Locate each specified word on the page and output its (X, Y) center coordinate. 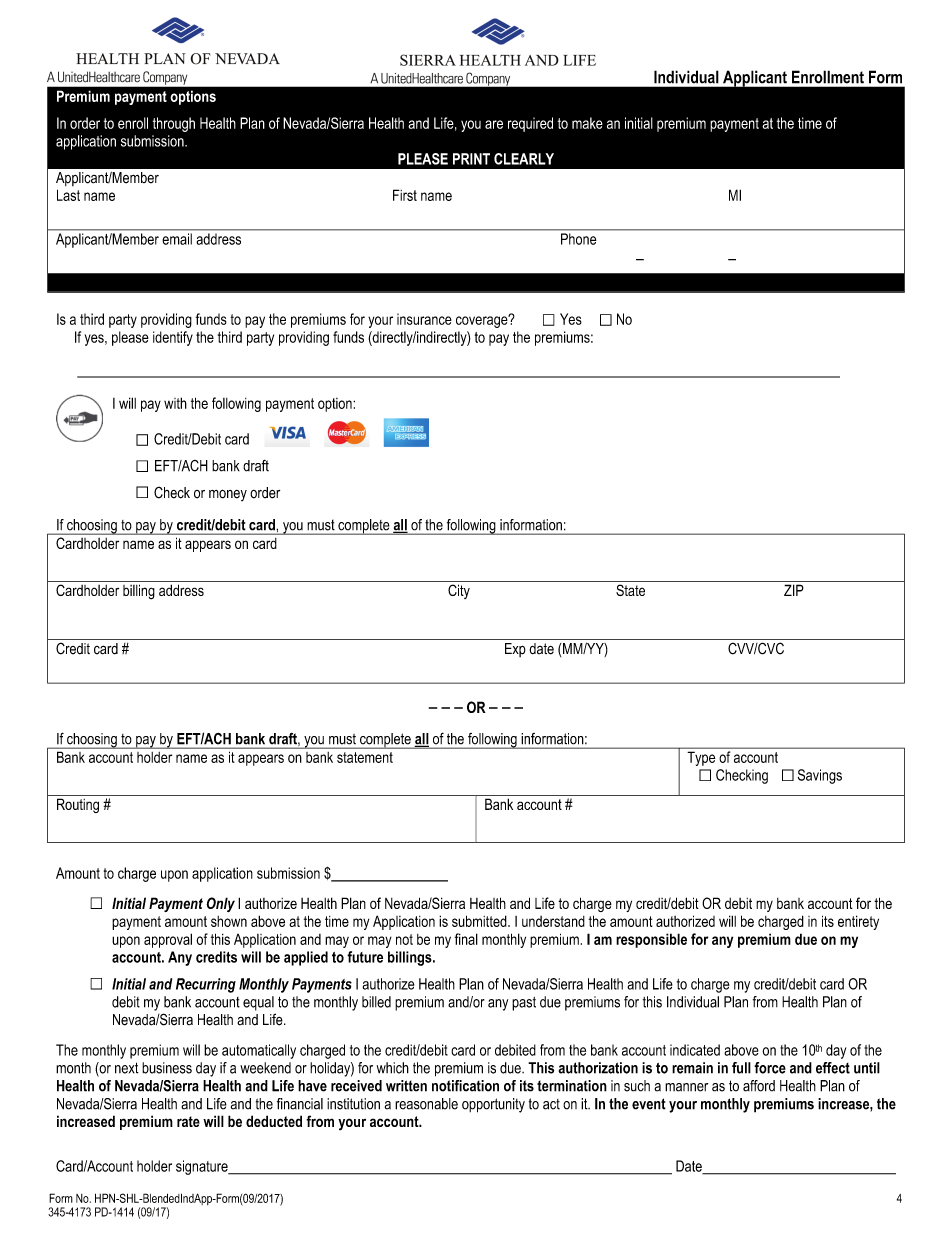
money (228, 495)
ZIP (794, 590)
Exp (515, 650)
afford (759, 1086)
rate (188, 1121)
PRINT (471, 159)
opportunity (493, 1105)
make (587, 123)
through (174, 124)
